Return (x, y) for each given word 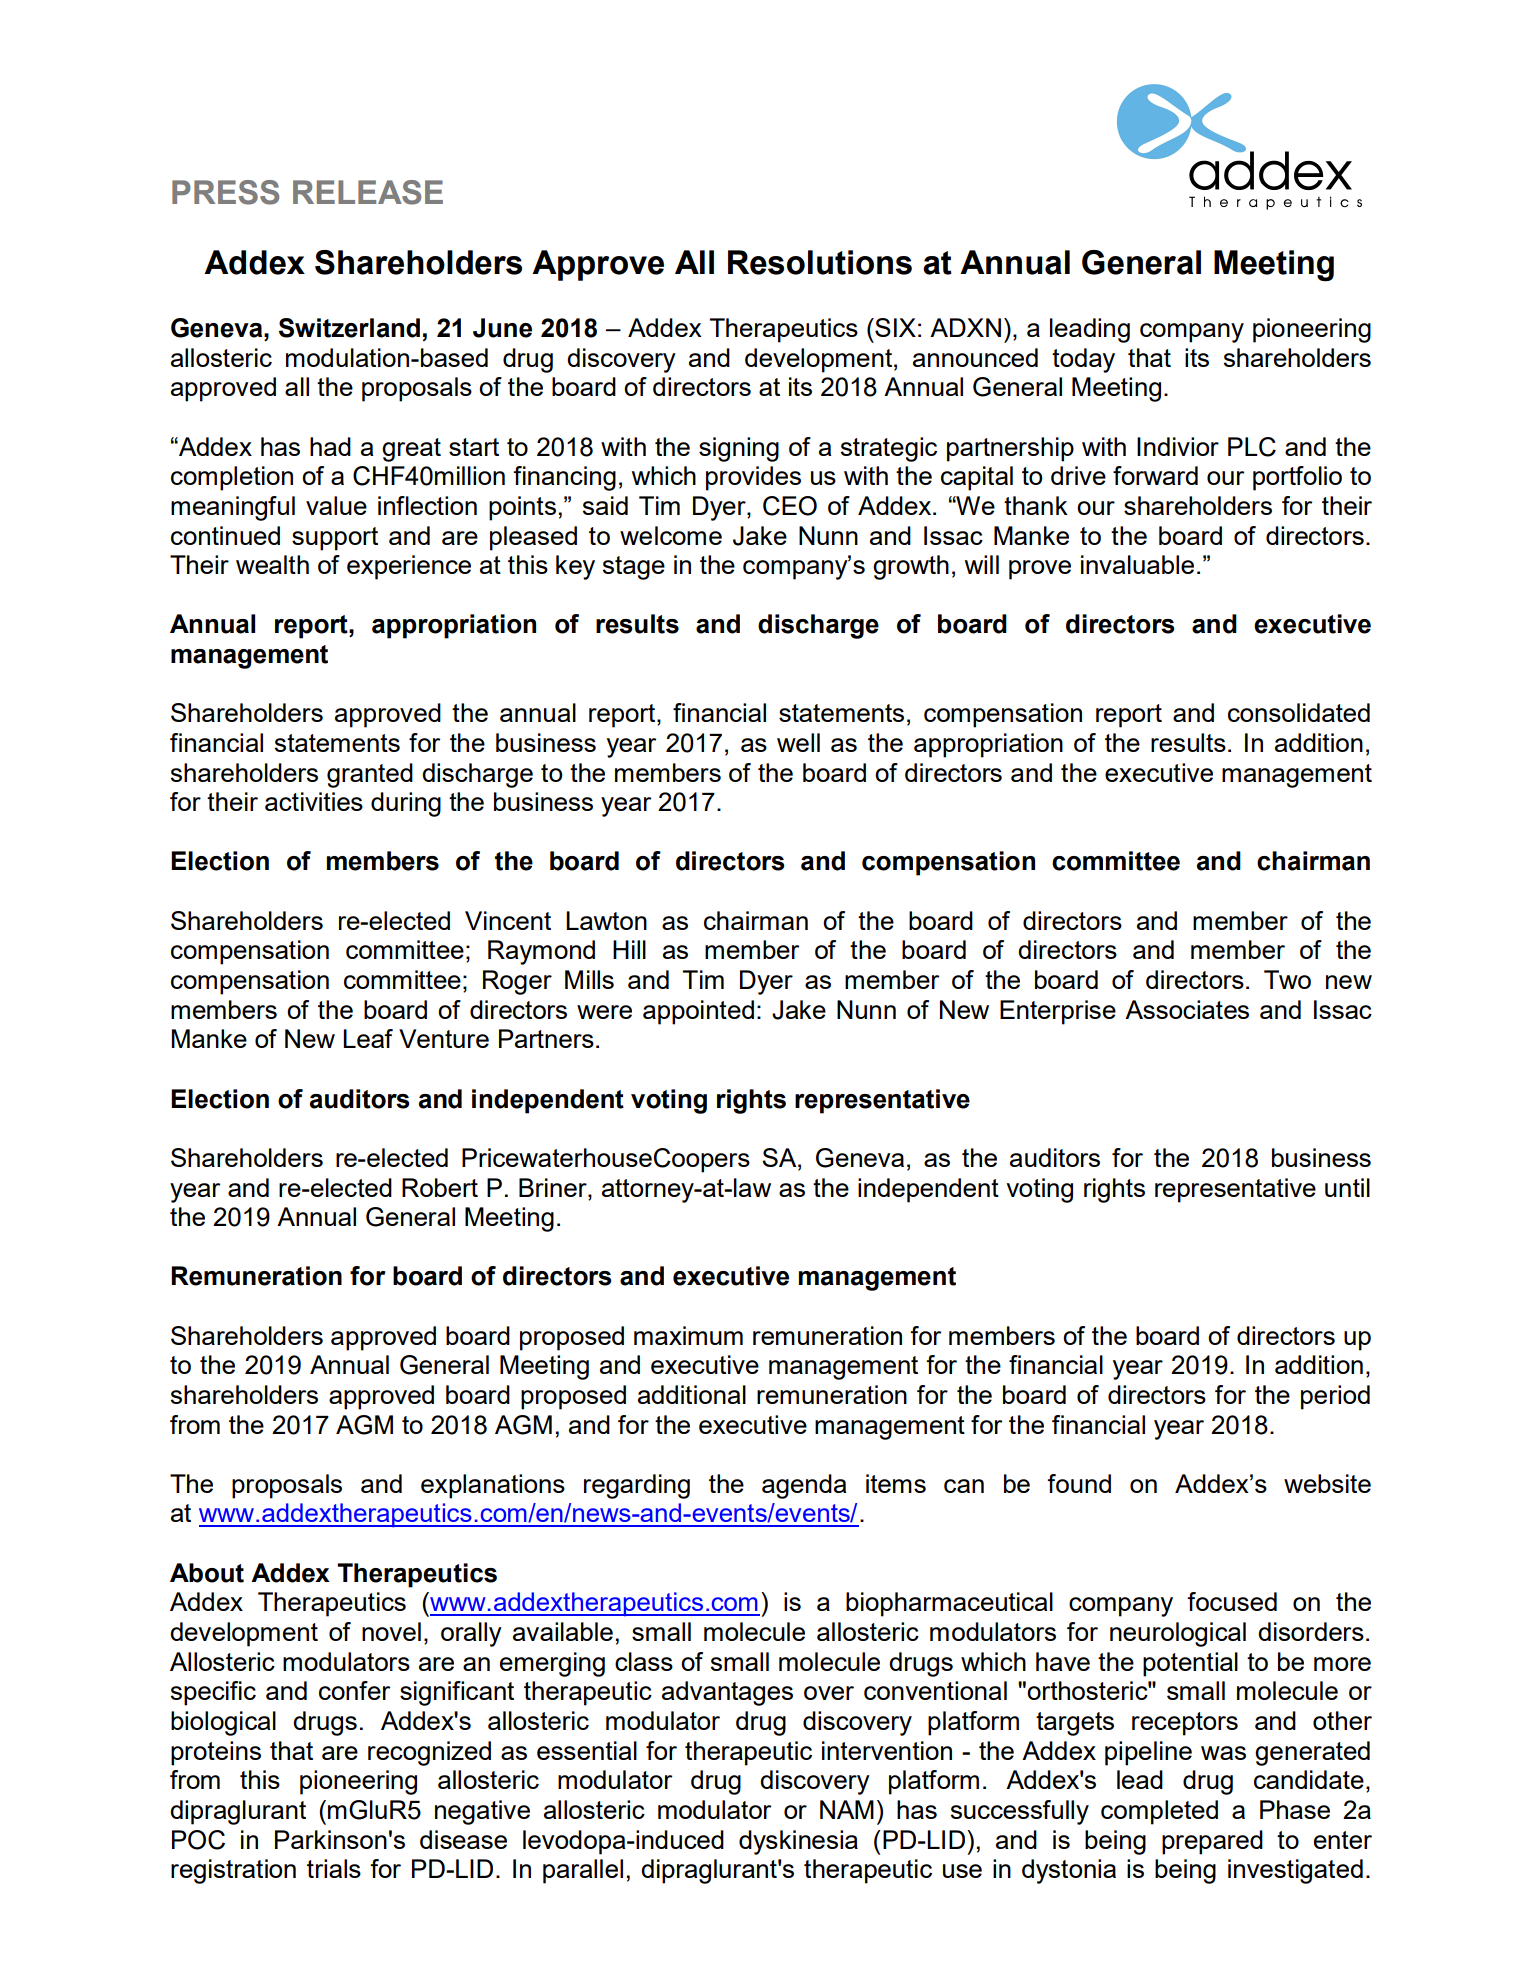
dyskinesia (798, 1842)
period (1335, 1397)
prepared (1212, 1842)
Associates (1187, 1009)
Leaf (368, 1038)
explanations (493, 1486)
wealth (272, 564)
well (798, 742)
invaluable (1137, 564)
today (1083, 360)
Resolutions (820, 262)
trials (334, 1868)
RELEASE (368, 192)
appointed (698, 1012)
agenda (804, 1486)
